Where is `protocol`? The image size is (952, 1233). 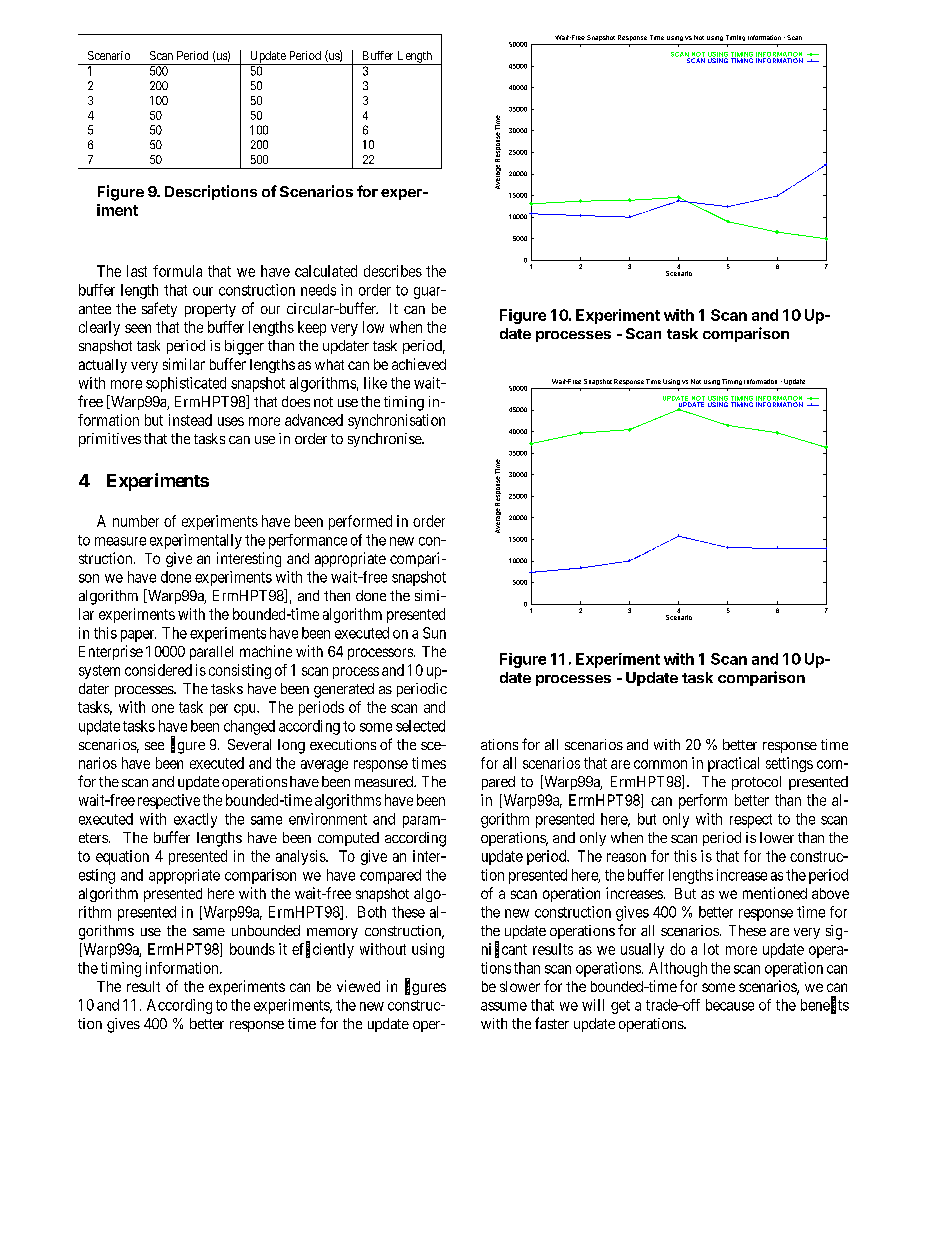
protocol is located at coordinates (756, 783).
